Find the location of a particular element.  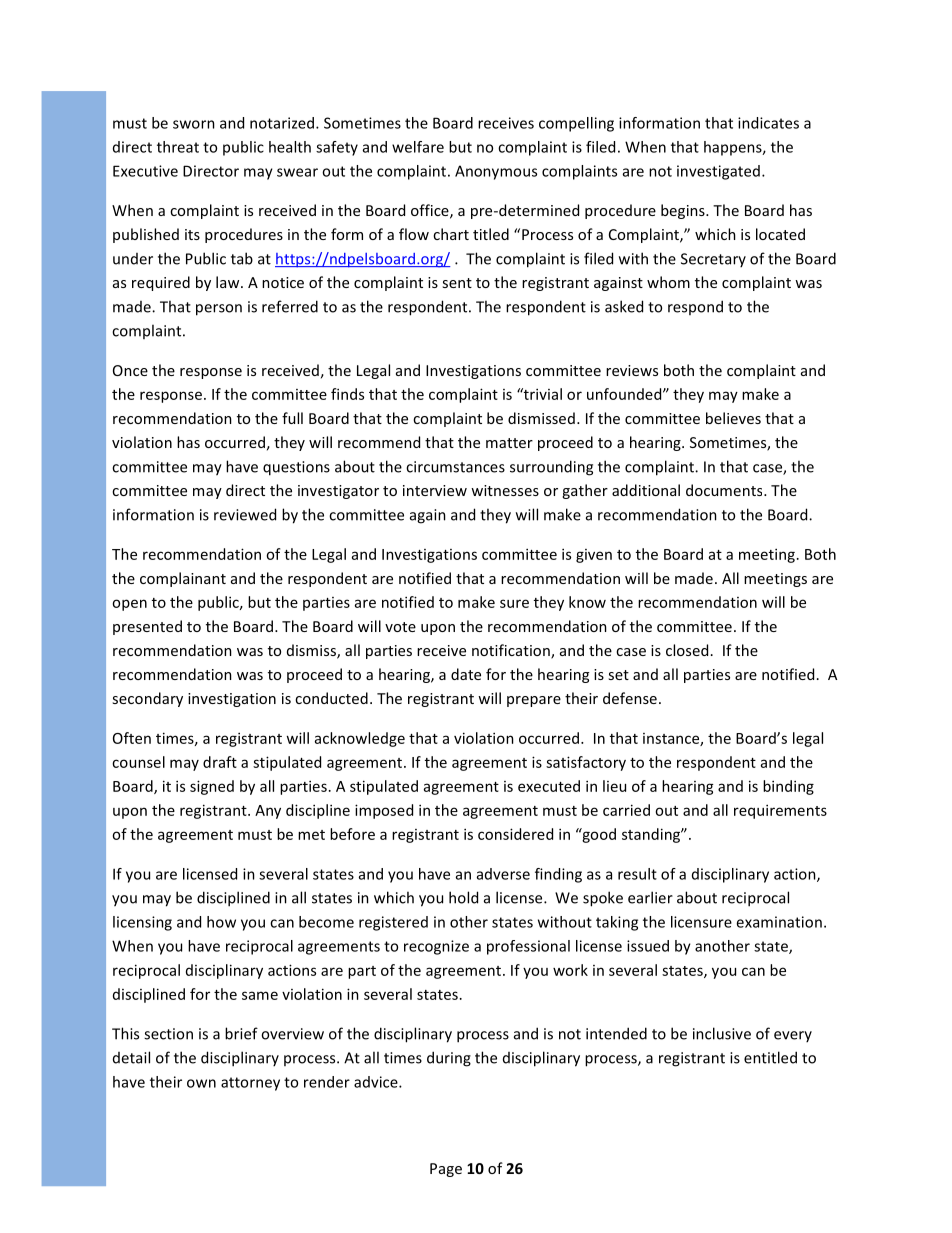

person is located at coordinates (219, 310).
